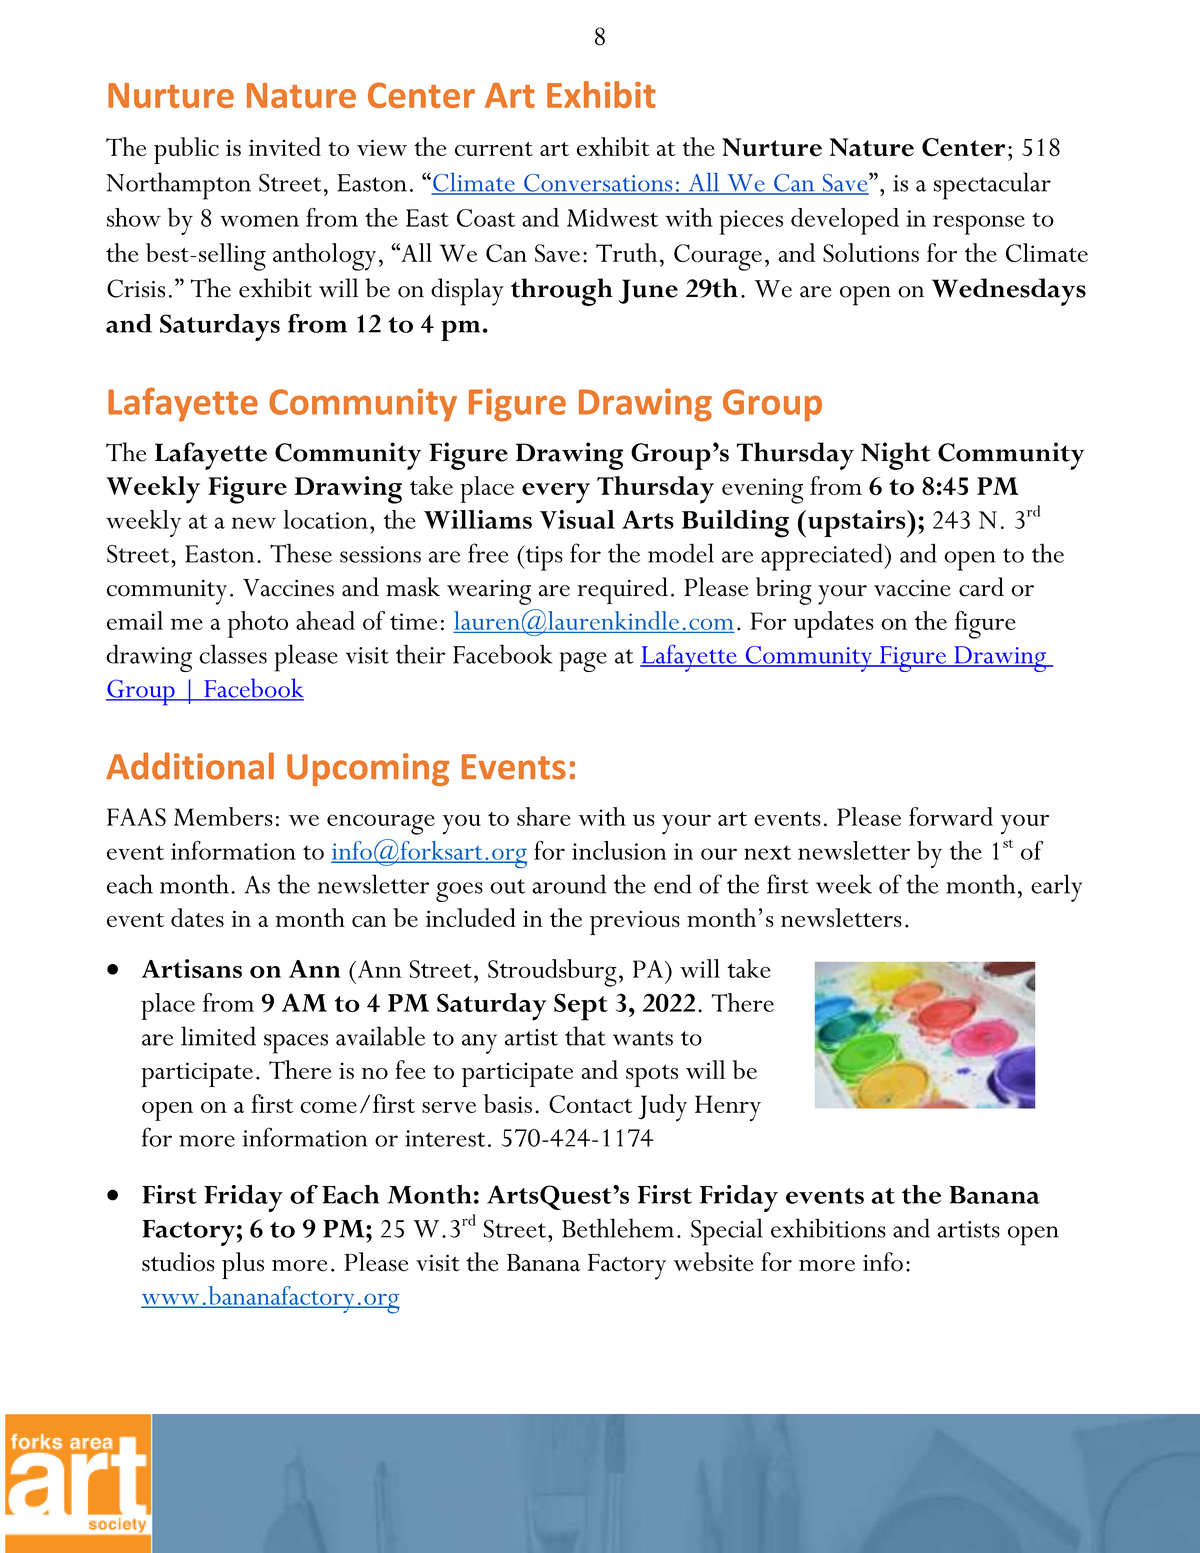 The width and height of the page is (1200, 1553). What do you see at coordinates (992, 186) in the page?
I see `spectacular` at bounding box center [992, 186].
